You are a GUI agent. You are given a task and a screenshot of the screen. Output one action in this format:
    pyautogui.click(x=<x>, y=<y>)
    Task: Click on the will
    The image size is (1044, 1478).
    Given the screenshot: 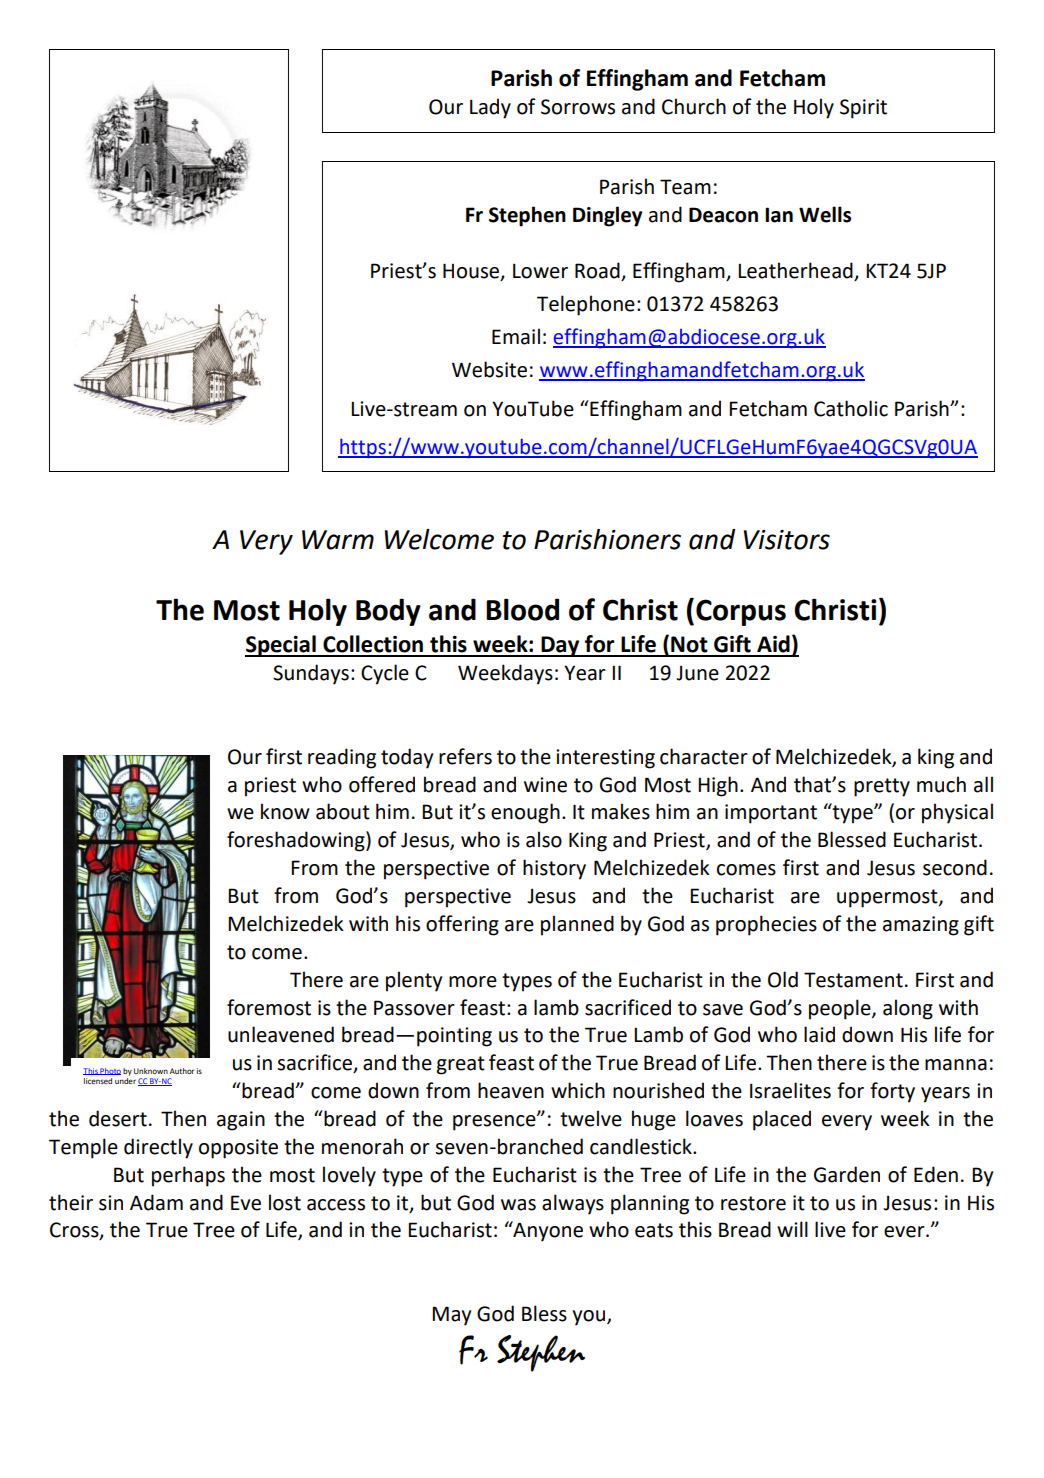 What is the action you would take?
    pyautogui.click(x=792, y=1229)
